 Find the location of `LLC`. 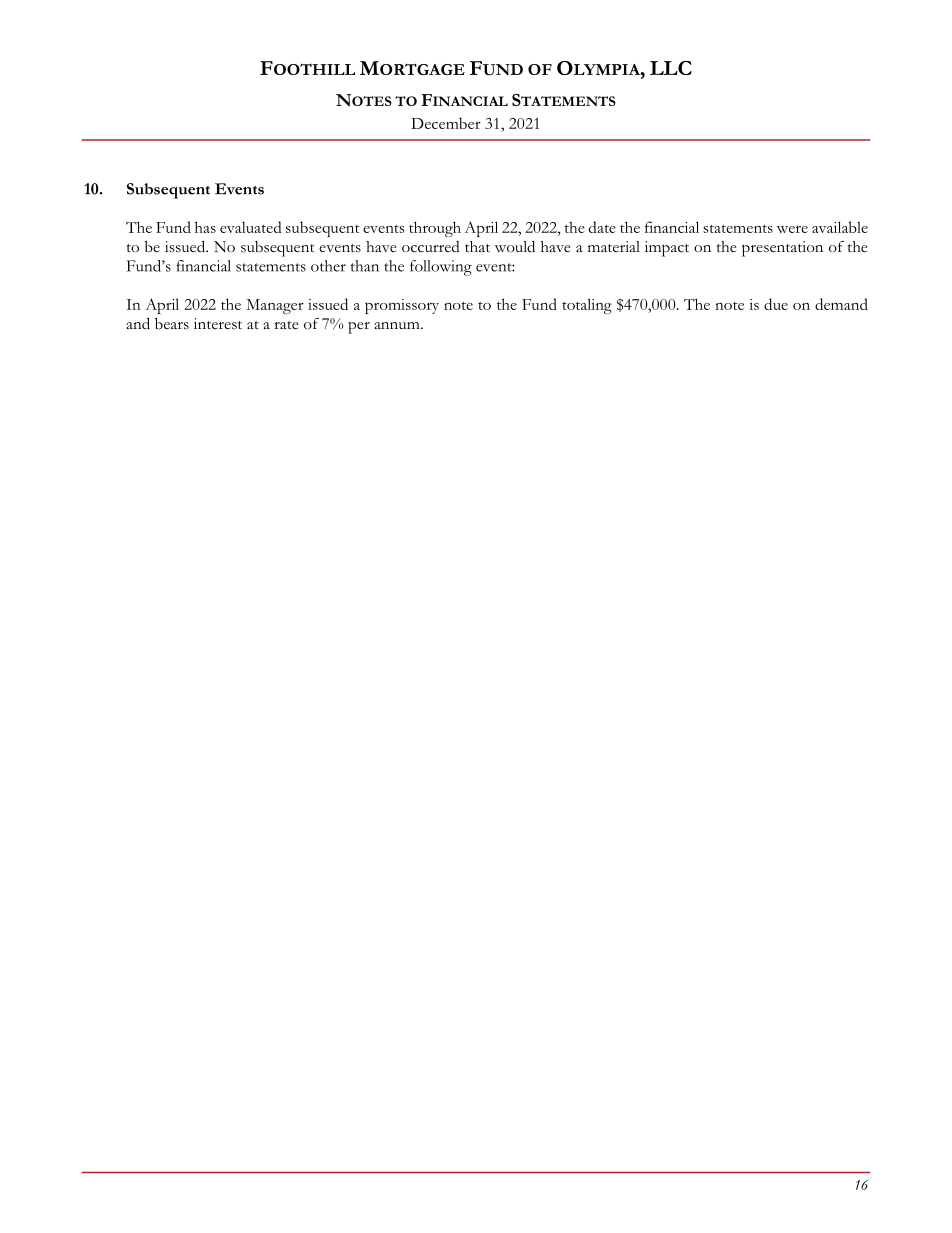

LLC is located at coordinates (671, 68).
